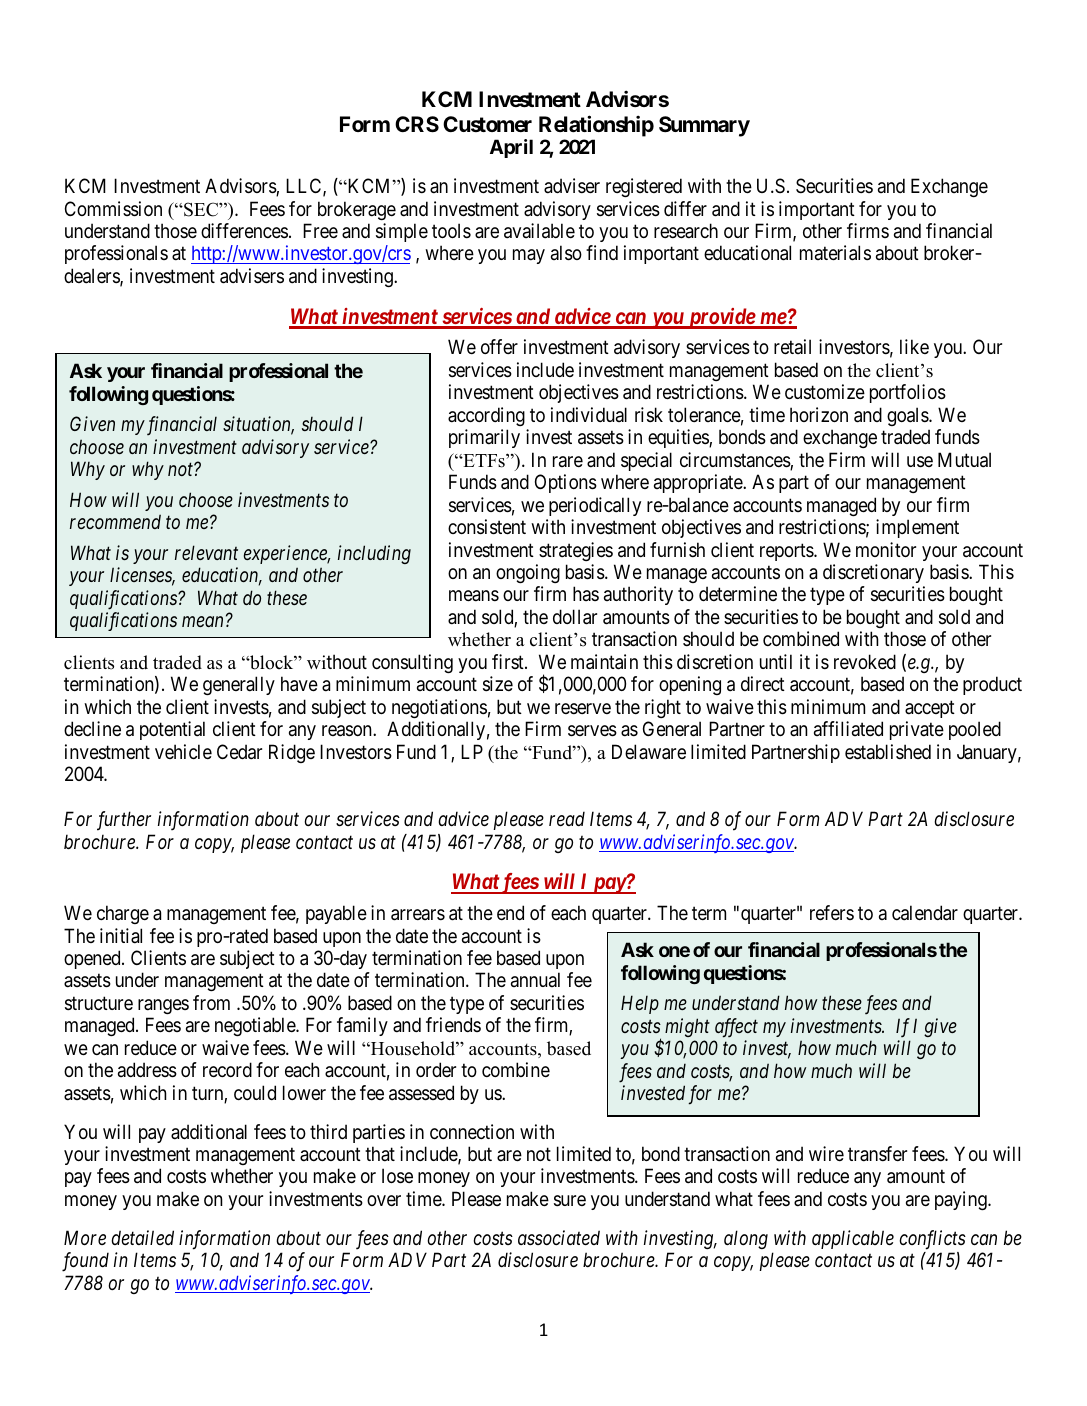  Describe the element at coordinates (142, 1237) in the document. I see `detailed` at that location.
